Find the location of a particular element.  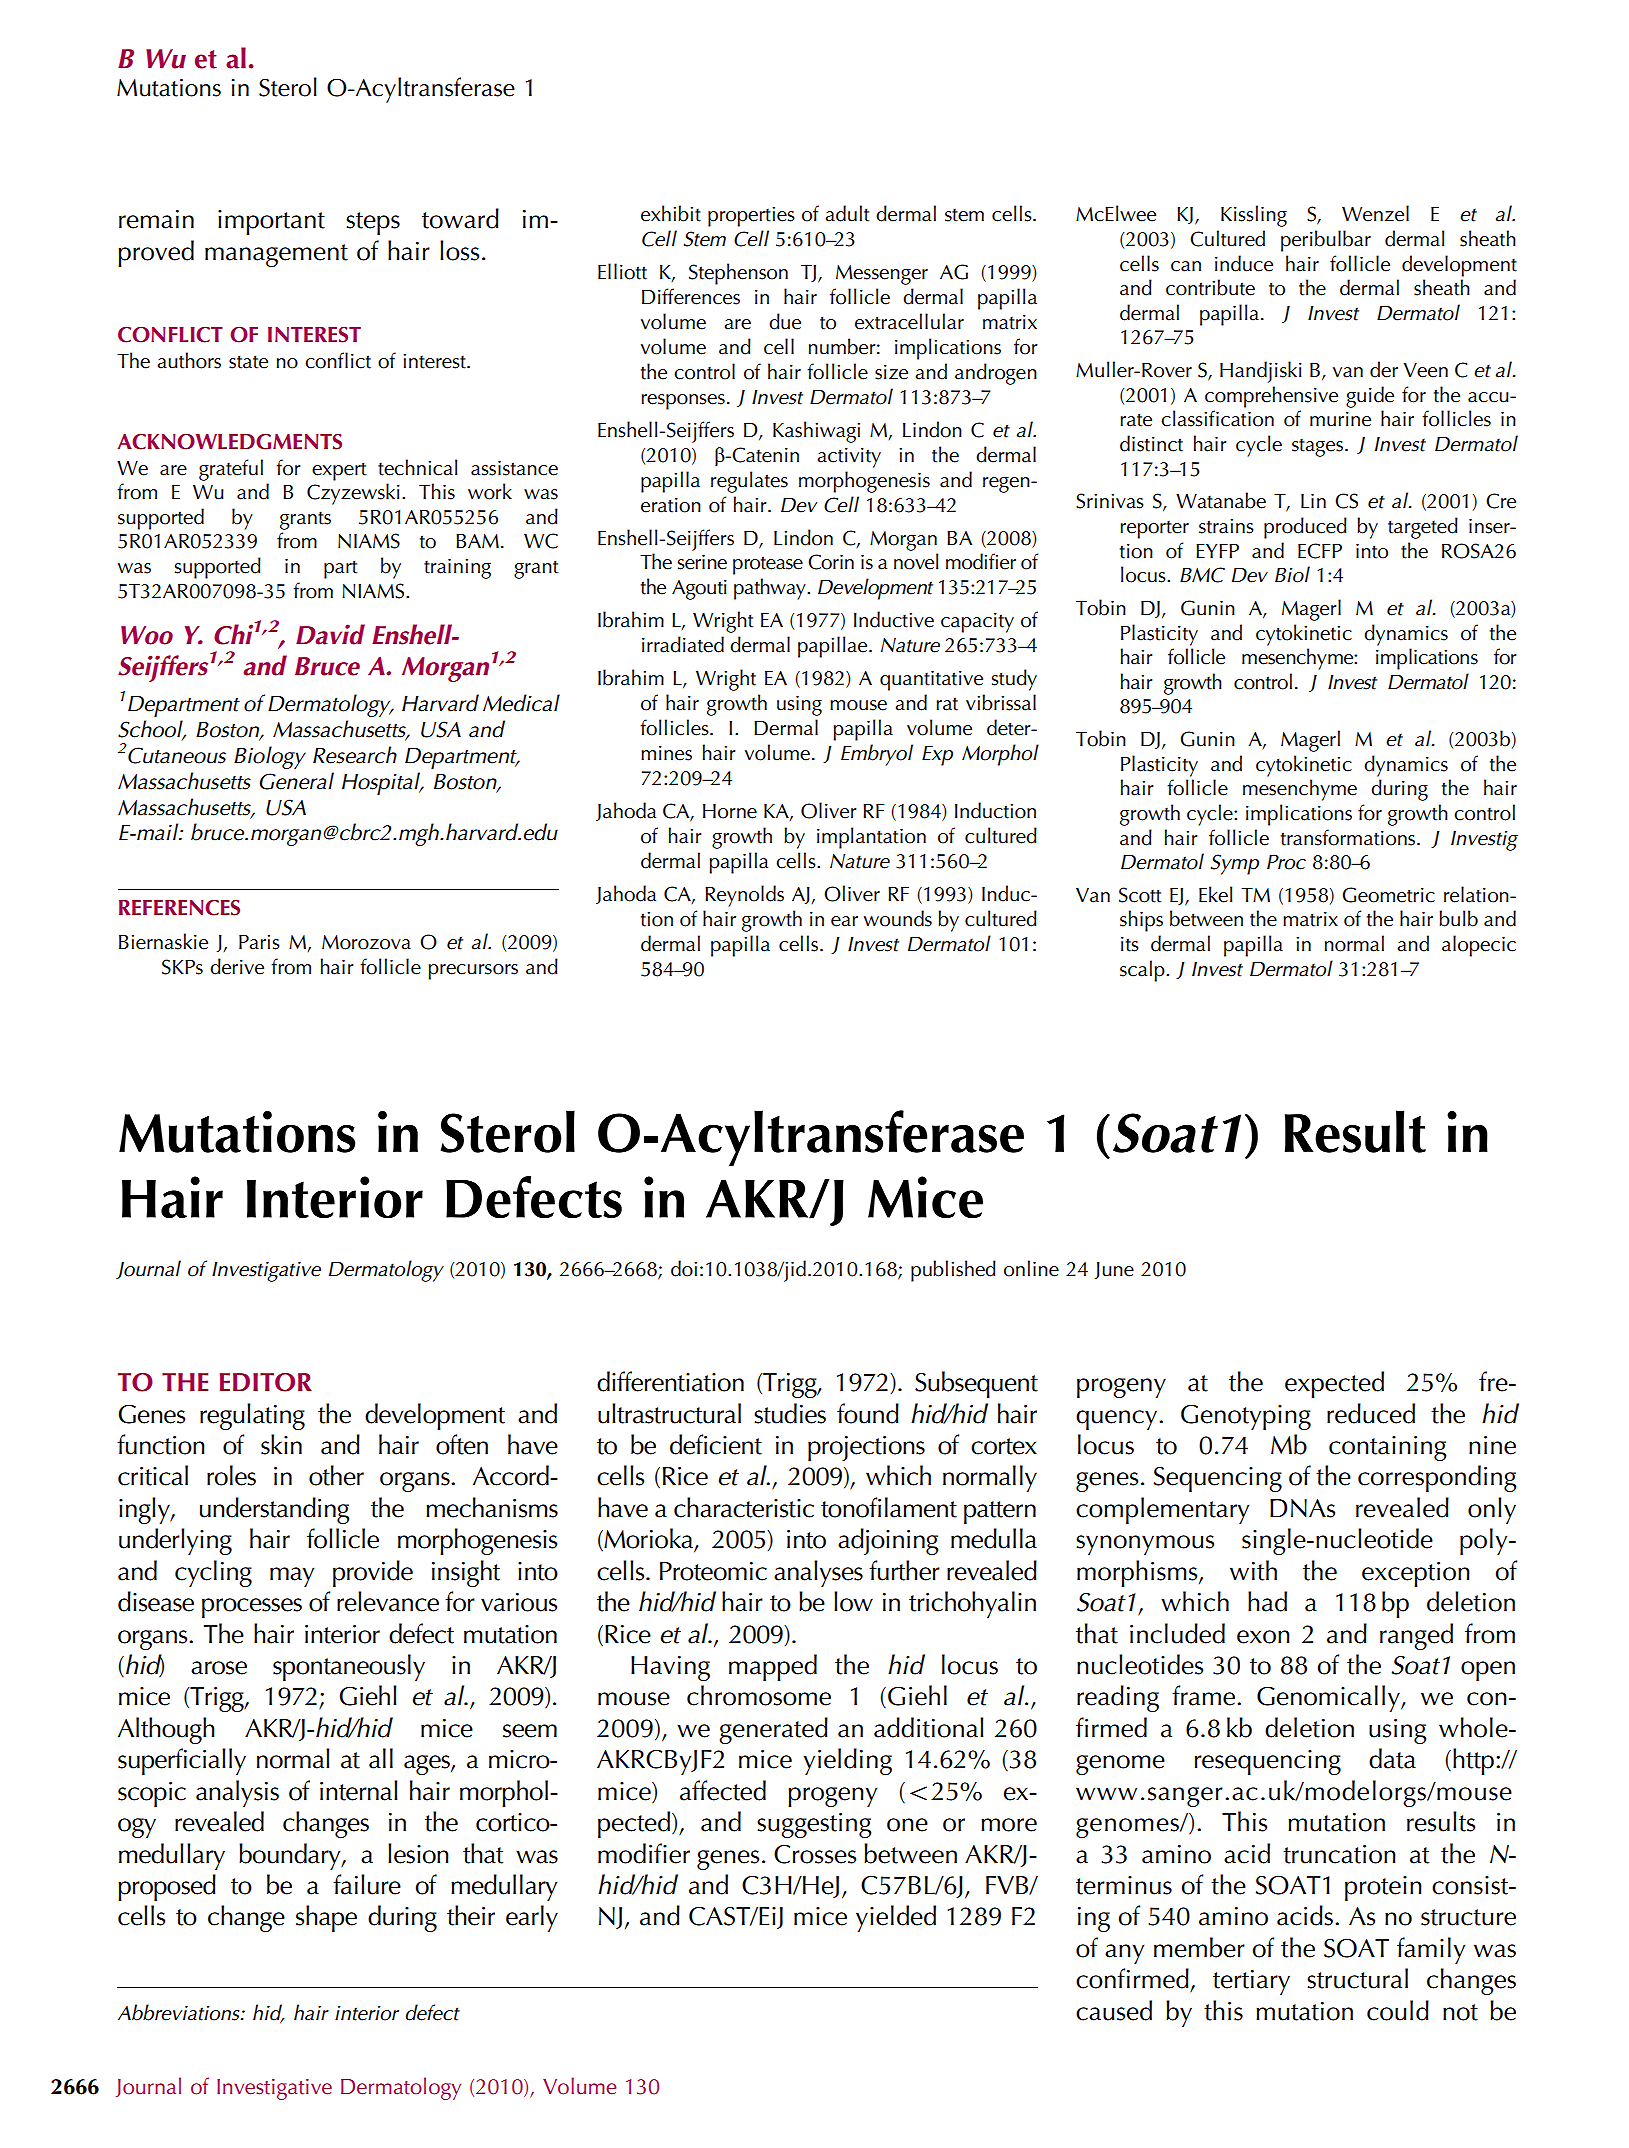

Messenger is located at coordinates (882, 275).
